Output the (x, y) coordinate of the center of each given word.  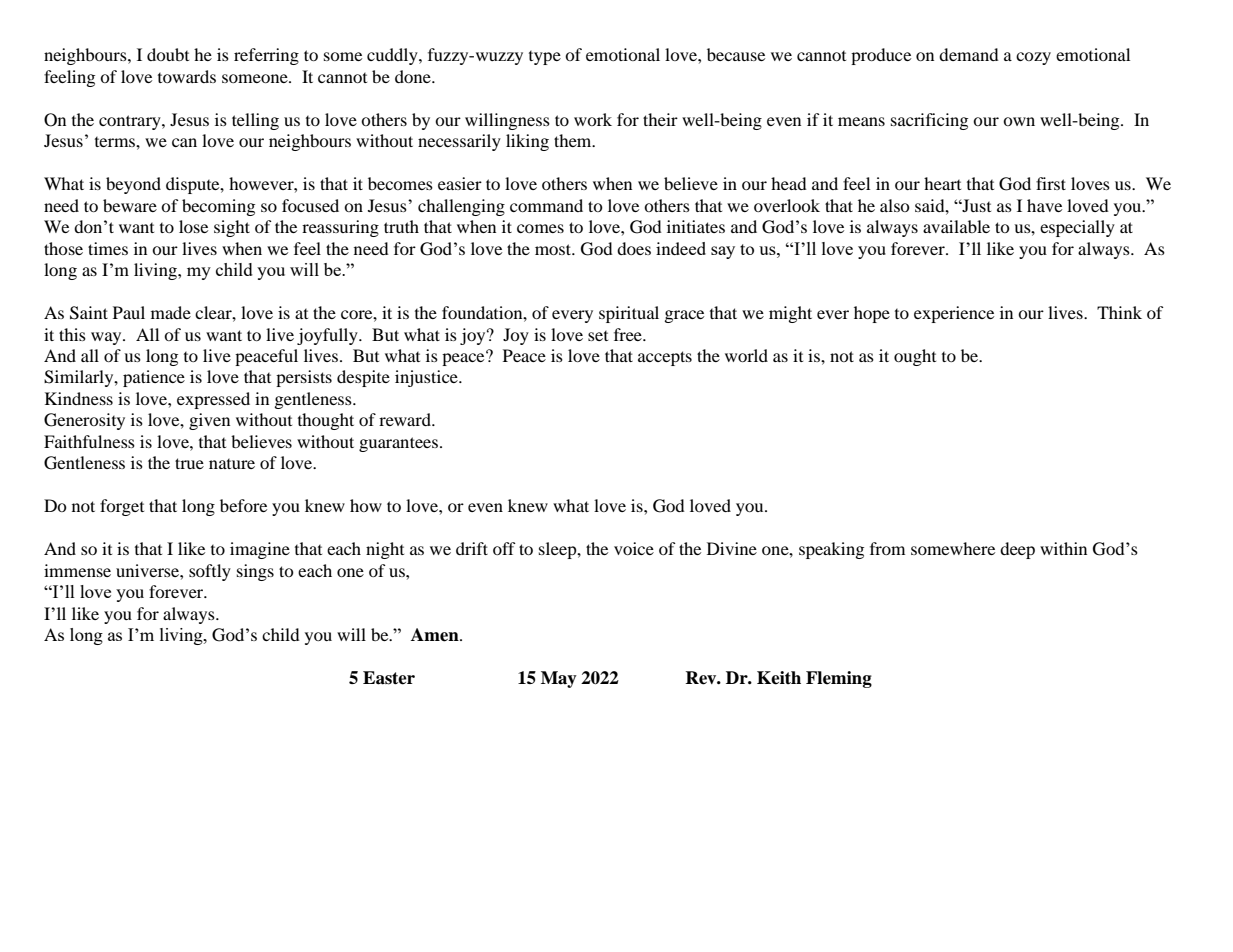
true (189, 463)
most (554, 249)
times (108, 248)
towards (187, 76)
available (956, 226)
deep (1017, 550)
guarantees (398, 444)
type (545, 58)
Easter (389, 678)
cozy (1033, 58)
